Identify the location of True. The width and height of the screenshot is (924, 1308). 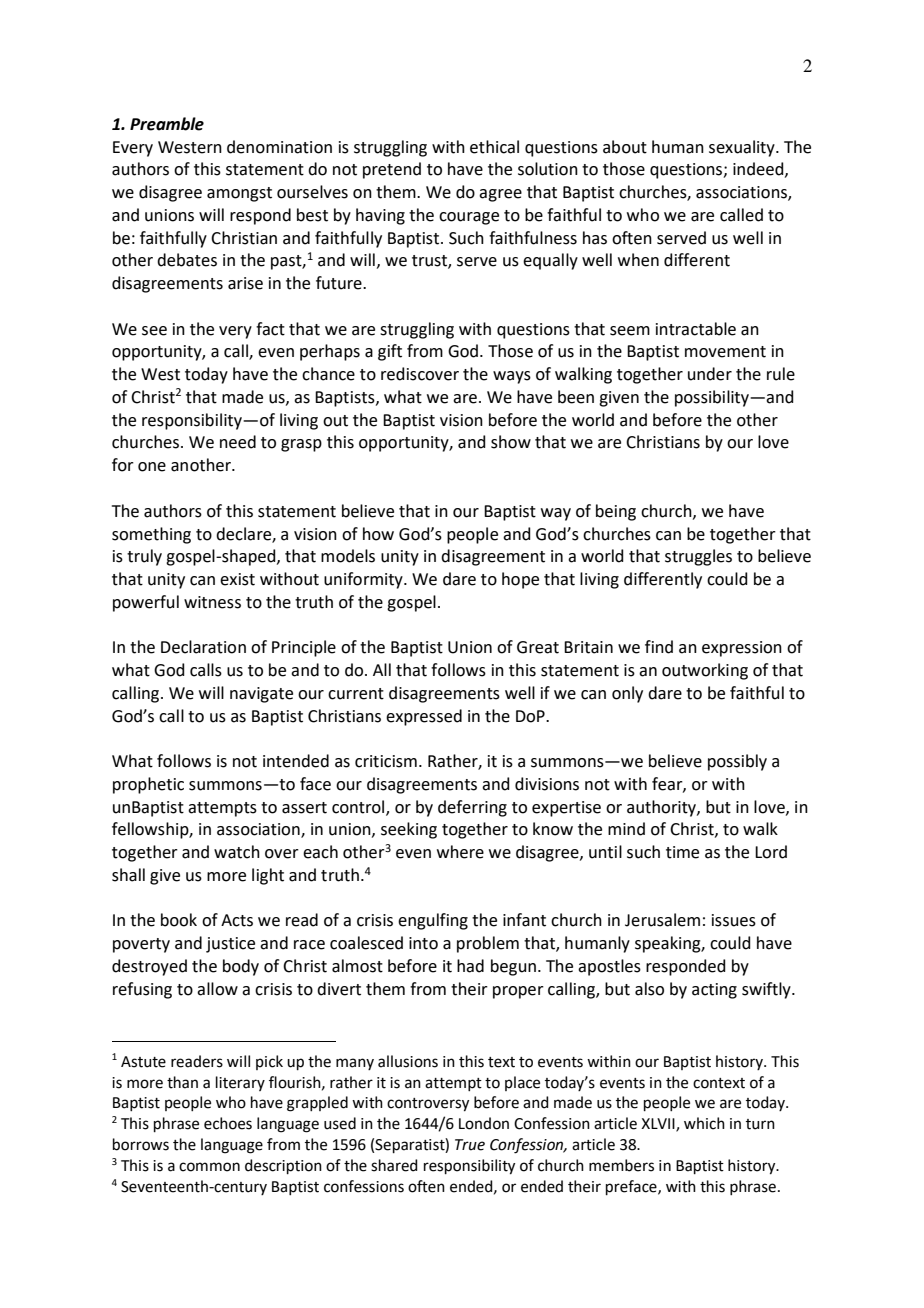
(470, 1145).
